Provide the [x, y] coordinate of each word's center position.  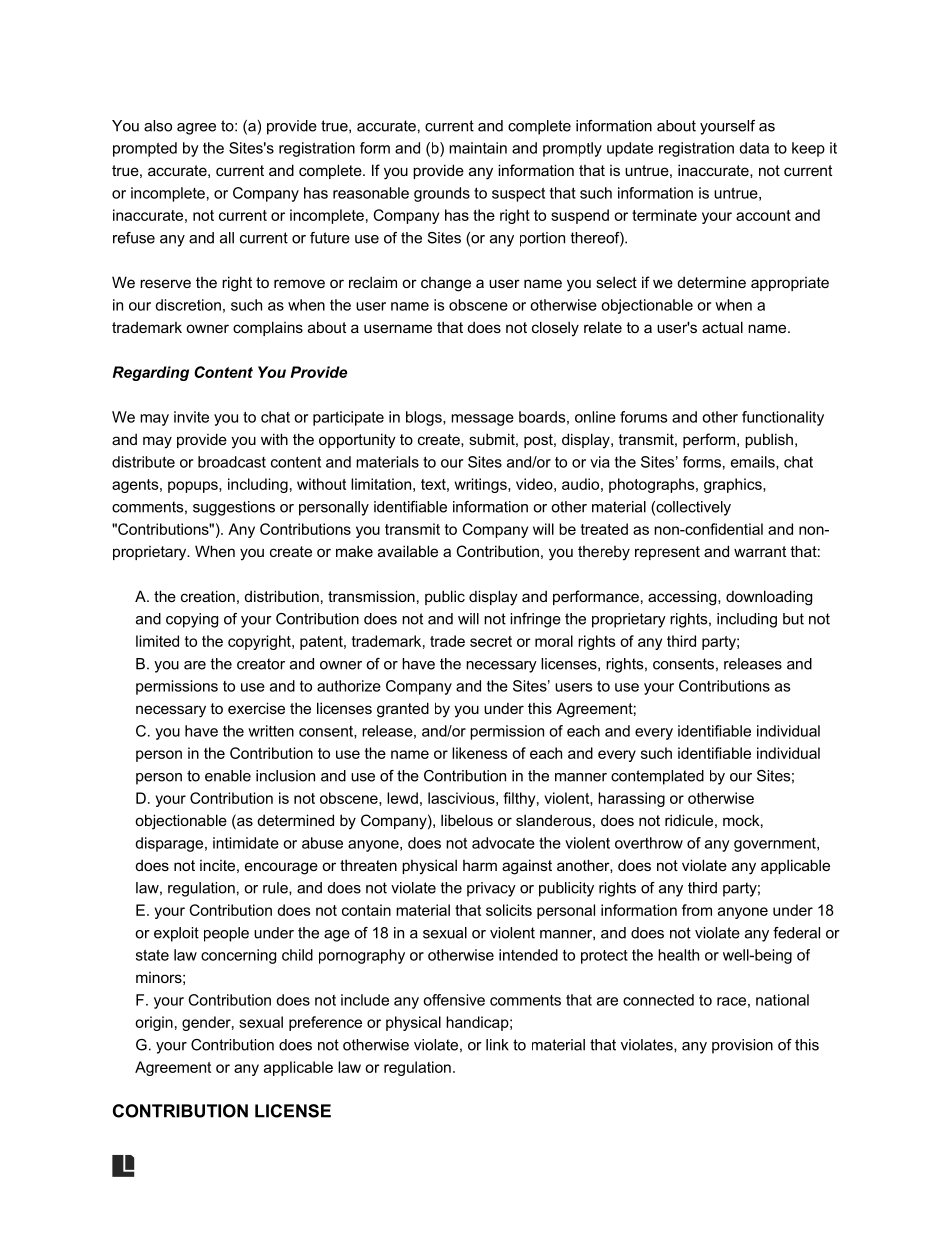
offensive [454, 1000]
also [158, 126]
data [754, 148]
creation [208, 596]
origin [154, 1023]
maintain [478, 148]
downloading [769, 598]
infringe [535, 620]
